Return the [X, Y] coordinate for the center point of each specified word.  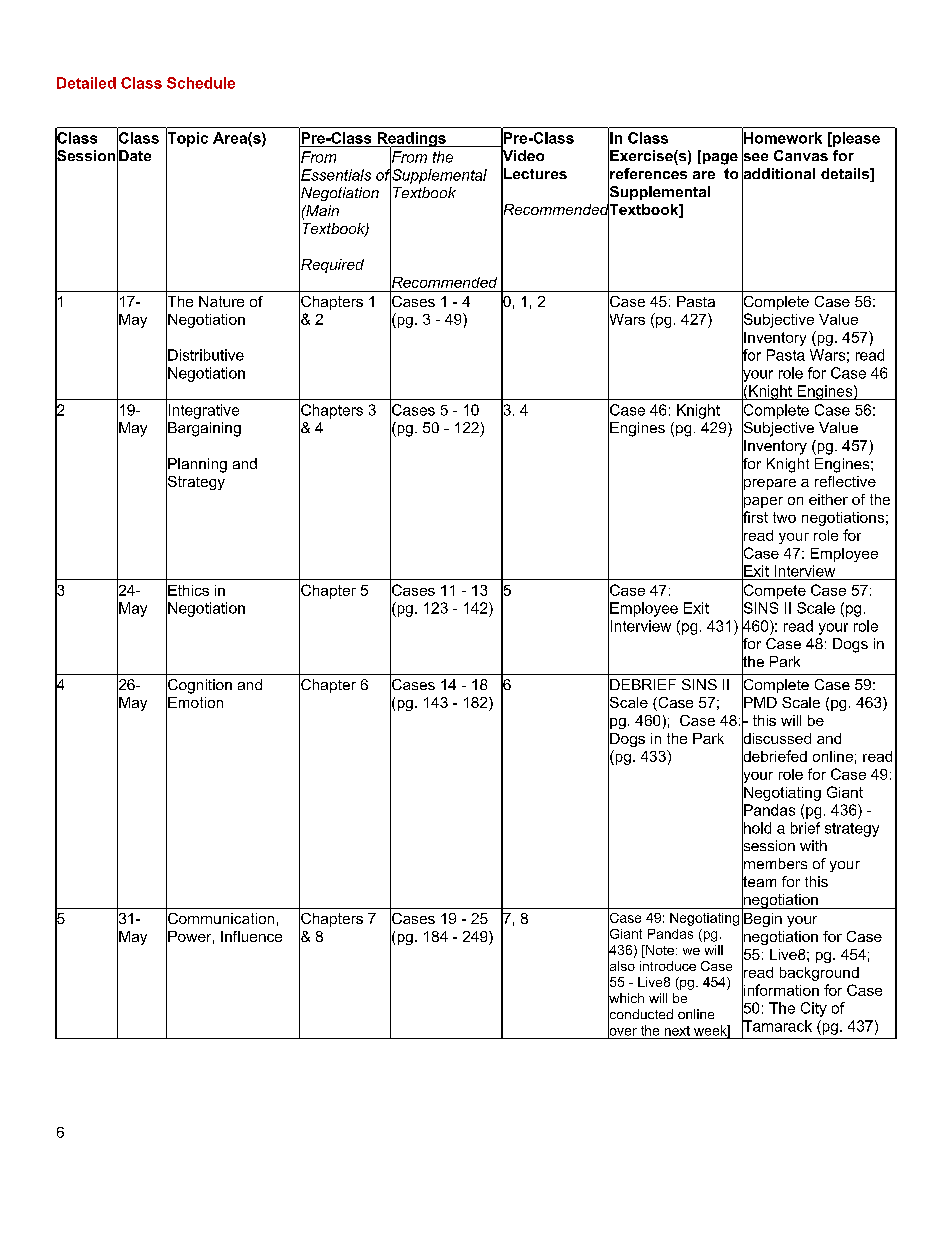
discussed [776, 738]
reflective [845, 481]
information [780, 990]
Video [522, 156]
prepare [769, 484]
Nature [221, 301]
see [755, 157]
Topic [187, 139]
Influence [251, 936]
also [621, 966]
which [626, 998]
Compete [774, 591]
